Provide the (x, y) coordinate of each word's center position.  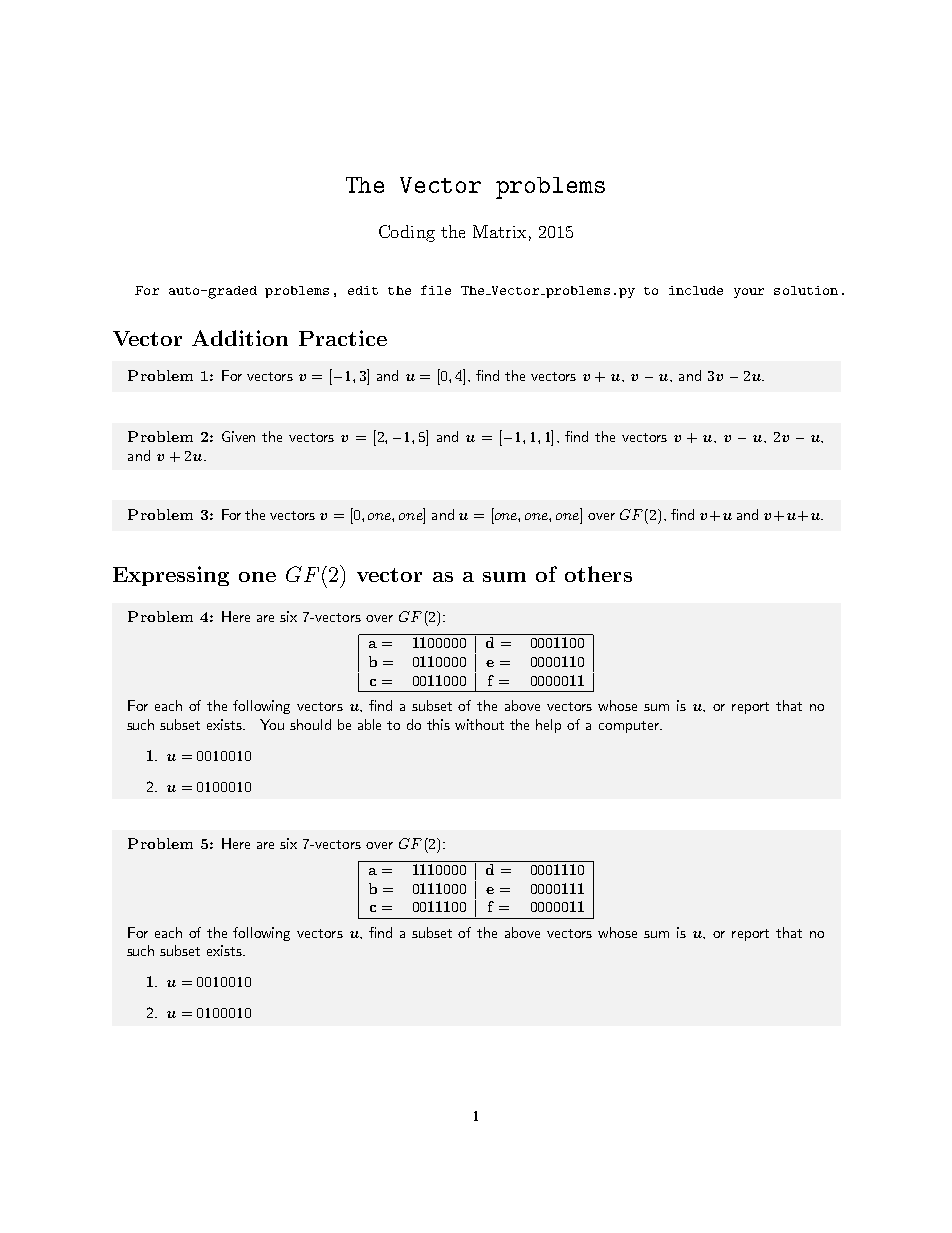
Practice (343, 338)
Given (238, 436)
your (749, 293)
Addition (240, 338)
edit (363, 290)
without (479, 724)
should (310, 724)
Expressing (171, 576)
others (598, 574)
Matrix (499, 231)
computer (630, 727)
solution (806, 290)
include (696, 290)
